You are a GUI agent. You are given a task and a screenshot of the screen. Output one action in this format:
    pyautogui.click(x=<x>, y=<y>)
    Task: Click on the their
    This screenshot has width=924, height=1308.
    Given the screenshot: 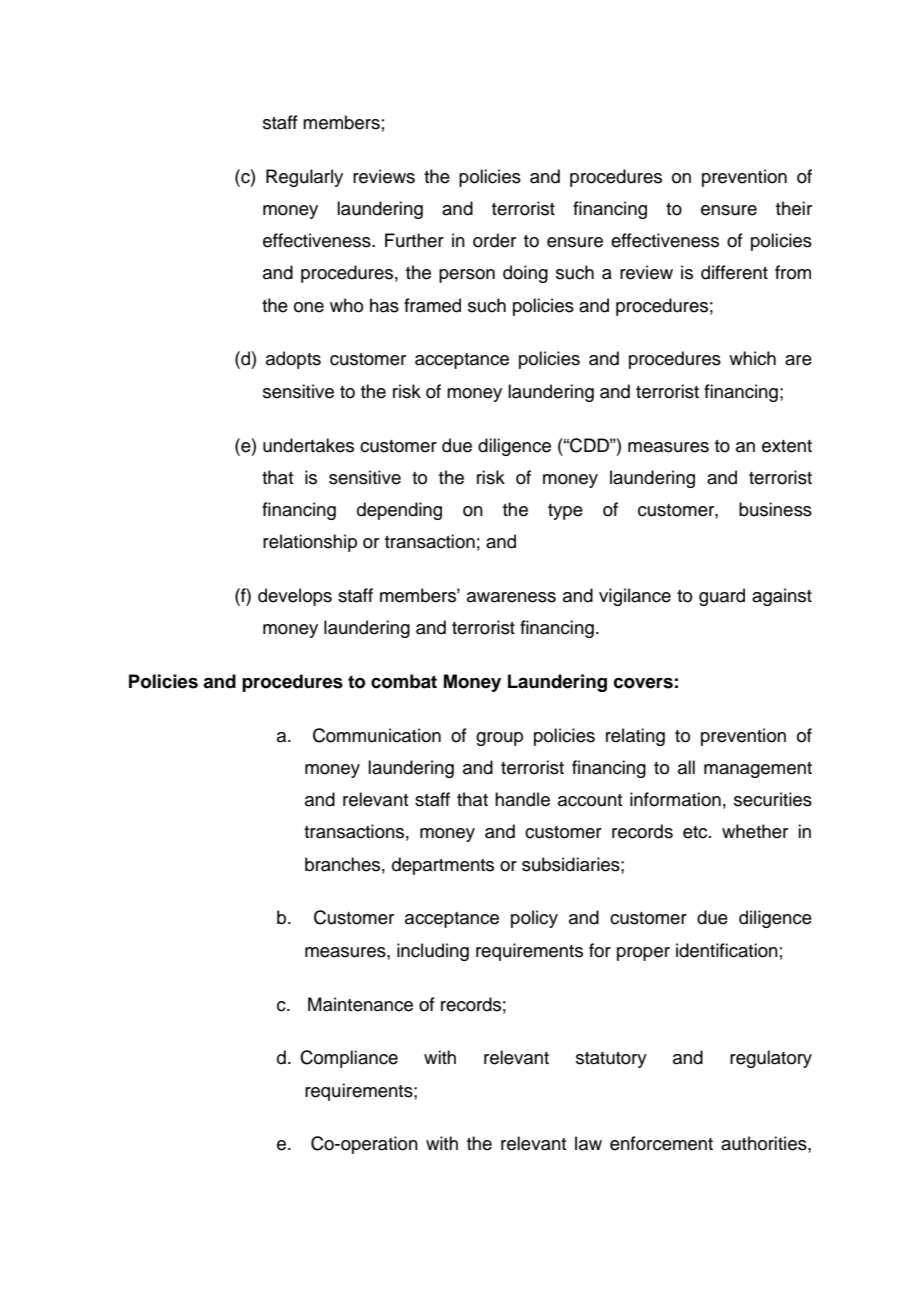 What is the action you would take?
    pyautogui.click(x=794, y=208)
